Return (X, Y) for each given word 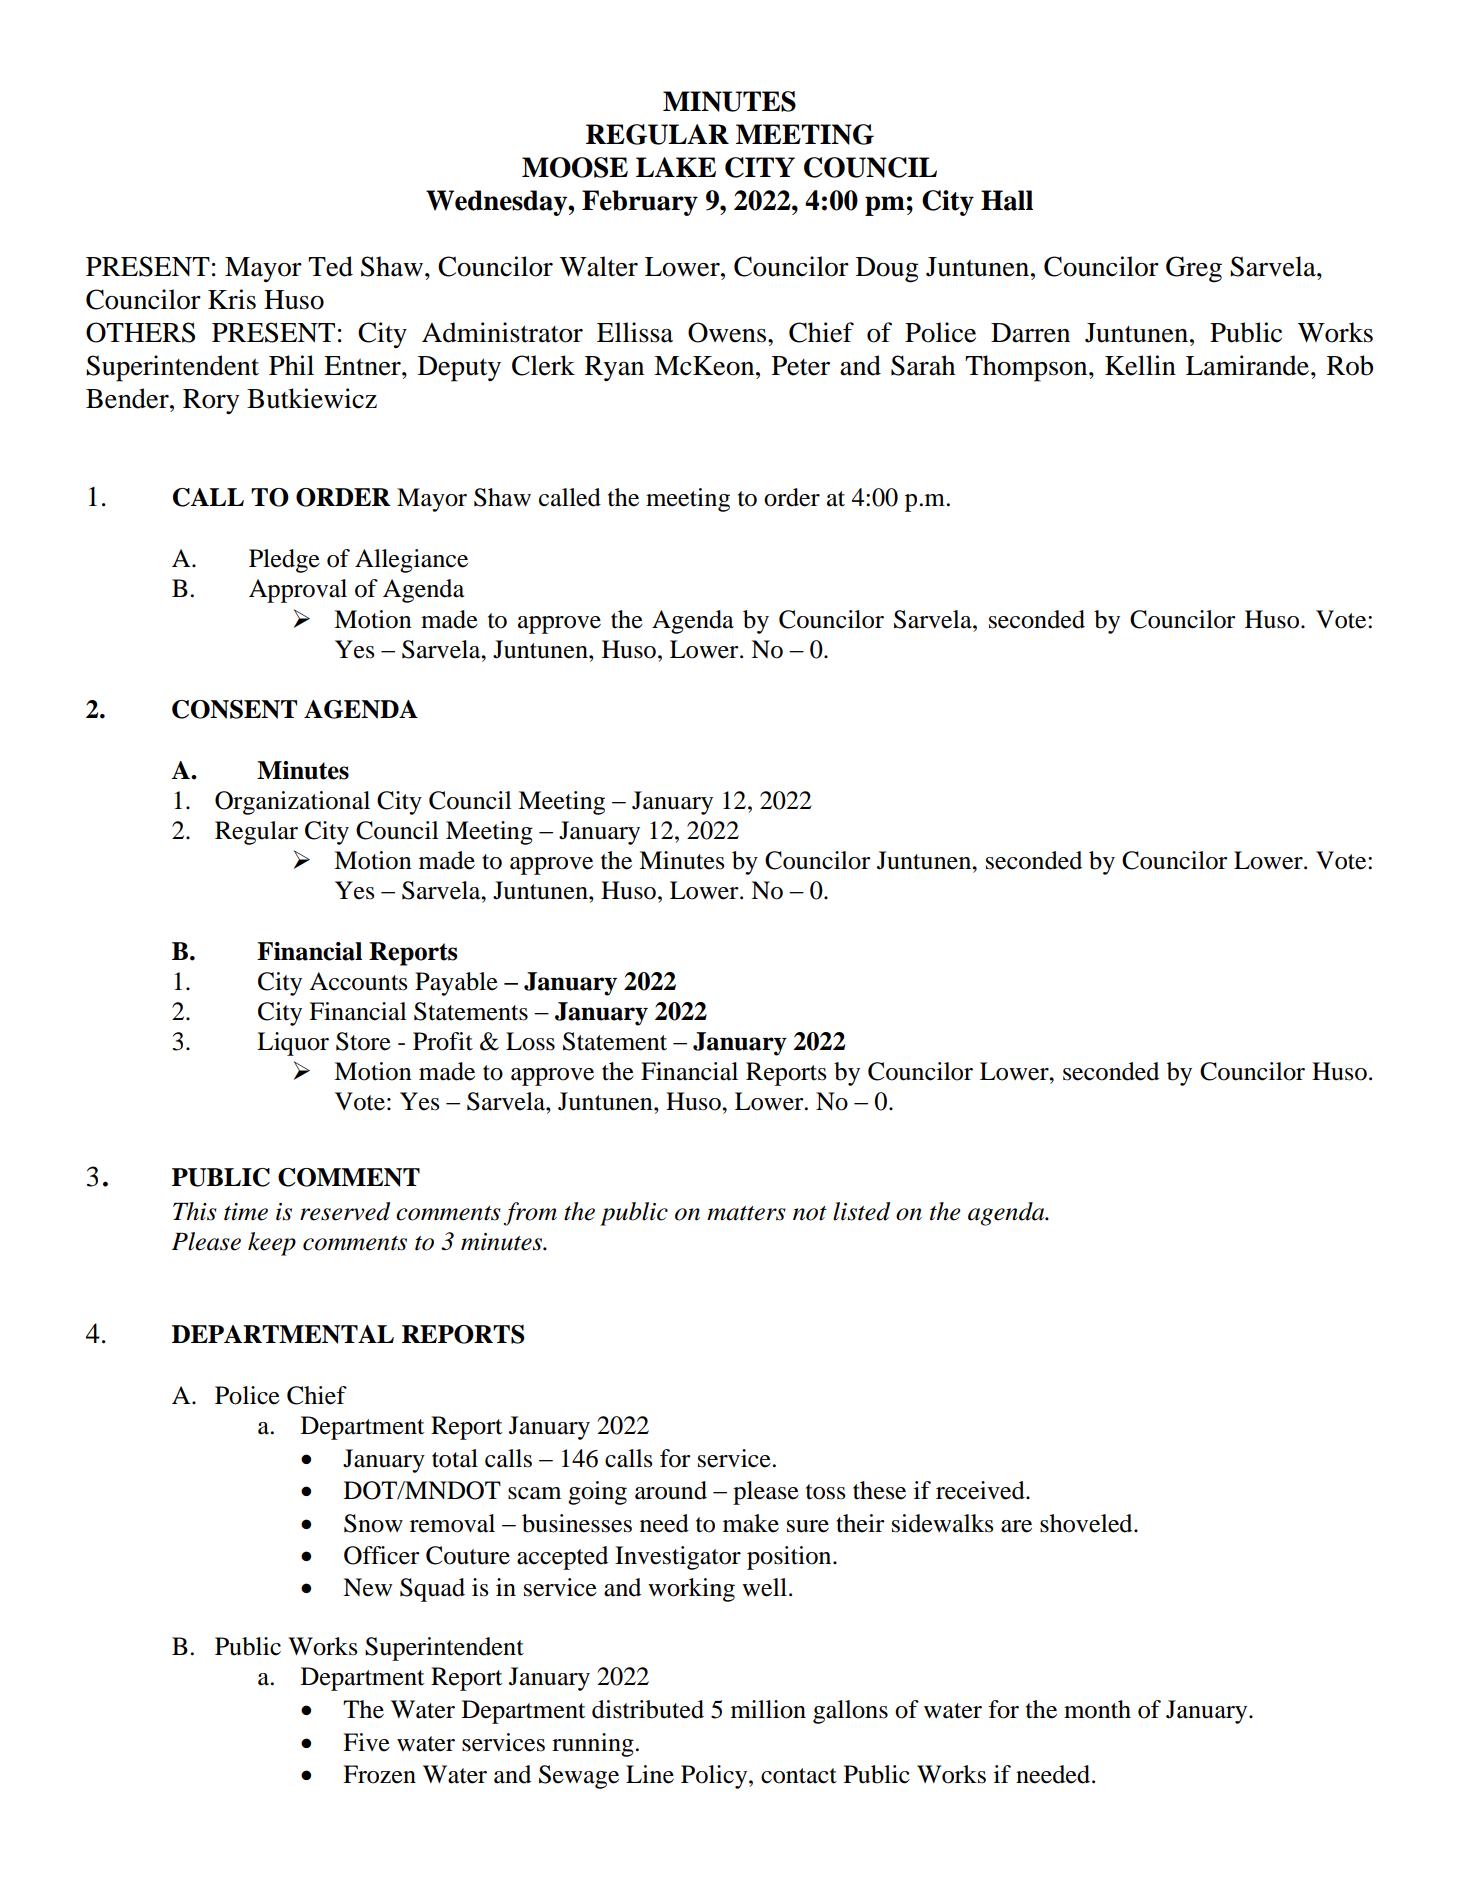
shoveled (1087, 1523)
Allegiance (411, 561)
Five (366, 1742)
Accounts (358, 981)
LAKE (676, 167)
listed (861, 1211)
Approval (298, 591)
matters (746, 1213)
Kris (232, 299)
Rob (1350, 365)
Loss (530, 1041)
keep (272, 1244)
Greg (1194, 269)
